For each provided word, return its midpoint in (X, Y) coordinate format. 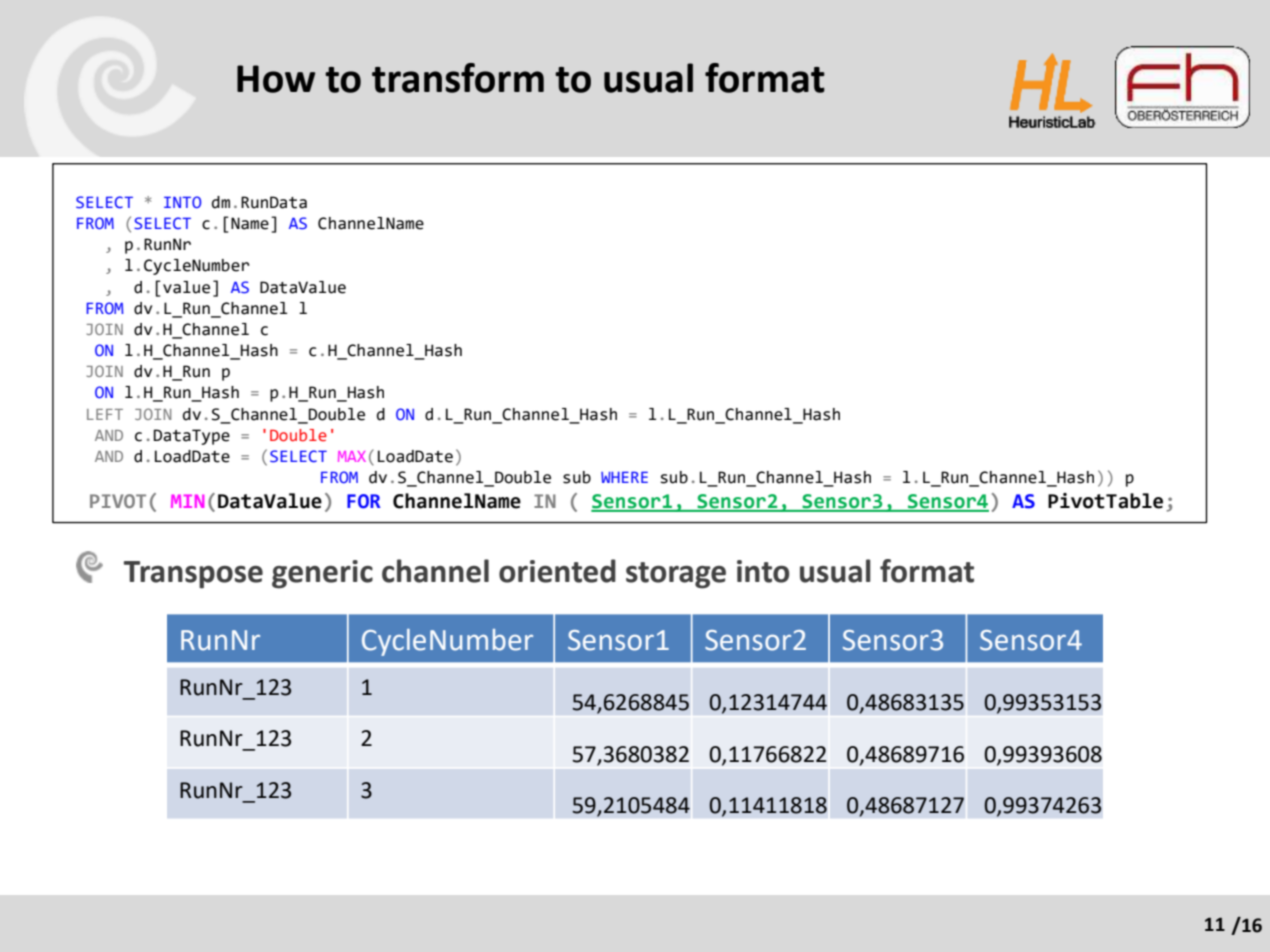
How (276, 79)
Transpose (193, 575)
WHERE (624, 477)
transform (458, 78)
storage (676, 575)
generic (322, 574)
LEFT (105, 414)
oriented (557, 571)
